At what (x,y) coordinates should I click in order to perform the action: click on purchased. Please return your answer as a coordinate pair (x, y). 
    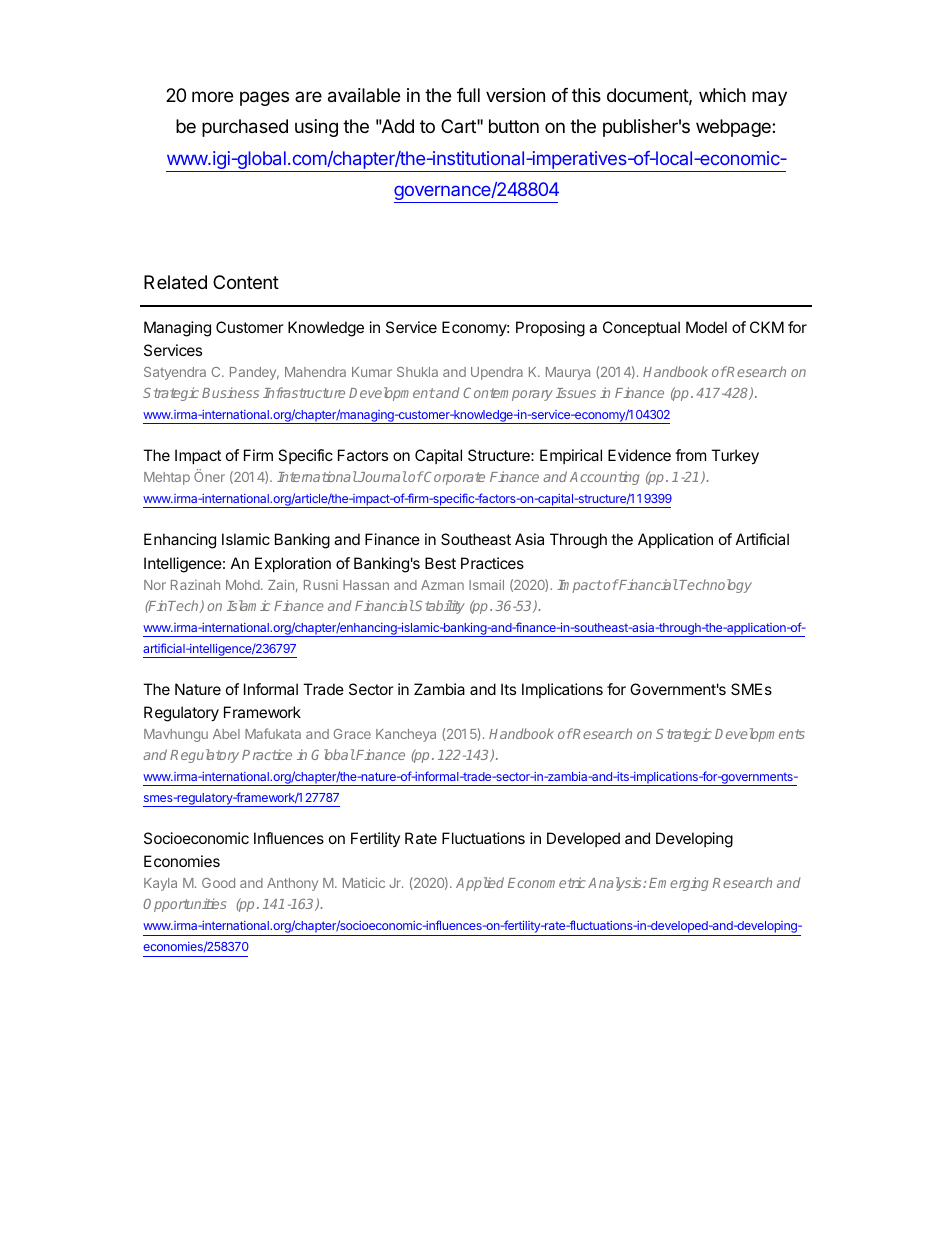
    Looking at the image, I should click on (245, 128).
